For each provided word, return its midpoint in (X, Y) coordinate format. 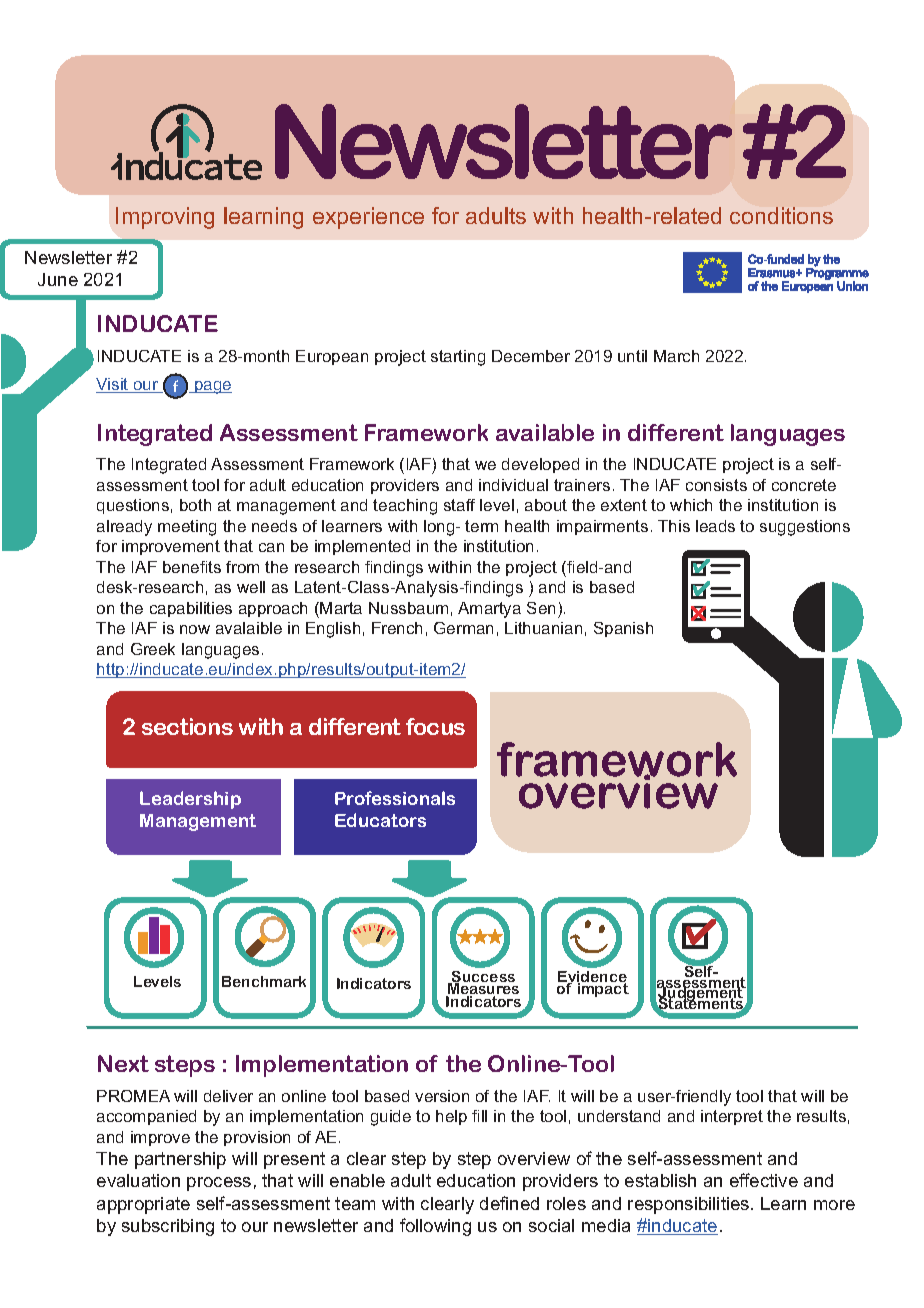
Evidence (592, 978)
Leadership (190, 800)
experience (368, 218)
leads (715, 526)
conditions (781, 215)
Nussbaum (408, 608)
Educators (380, 820)
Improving (165, 218)
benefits (192, 567)
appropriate (143, 1205)
